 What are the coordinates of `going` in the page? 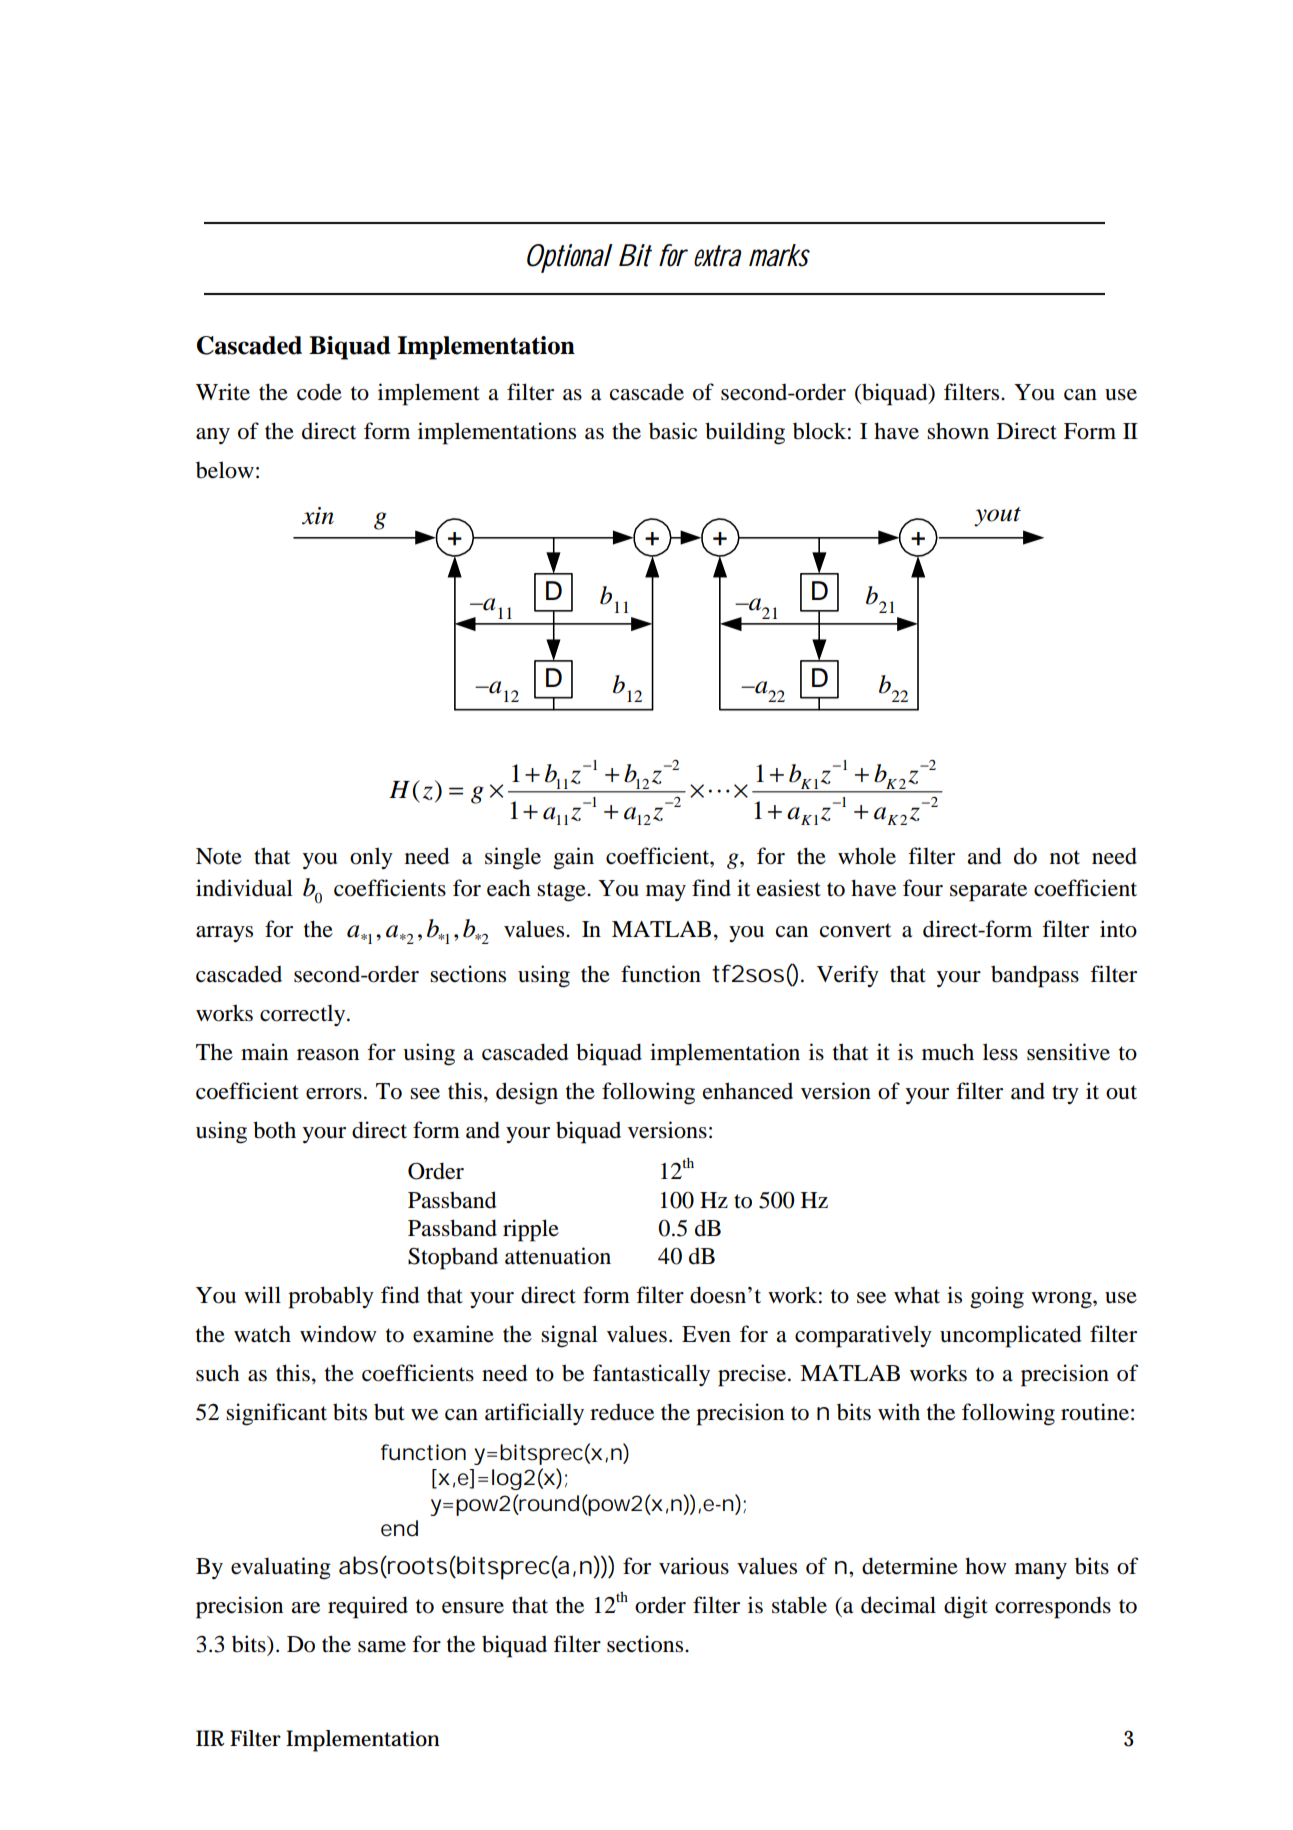 It's located at (997, 1297).
